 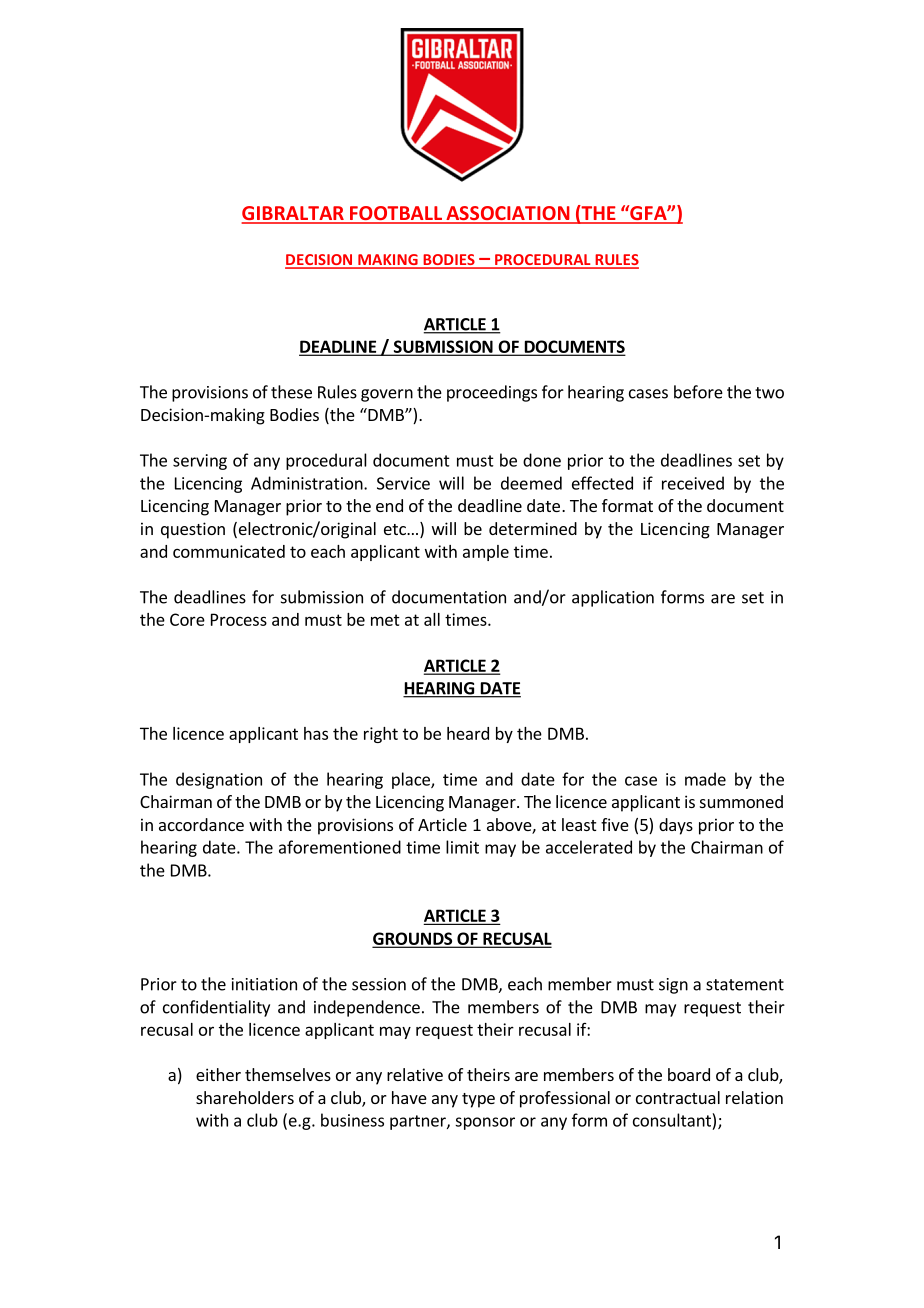 What do you see at coordinates (462, 847) in the image?
I see `limit` at bounding box center [462, 847].
